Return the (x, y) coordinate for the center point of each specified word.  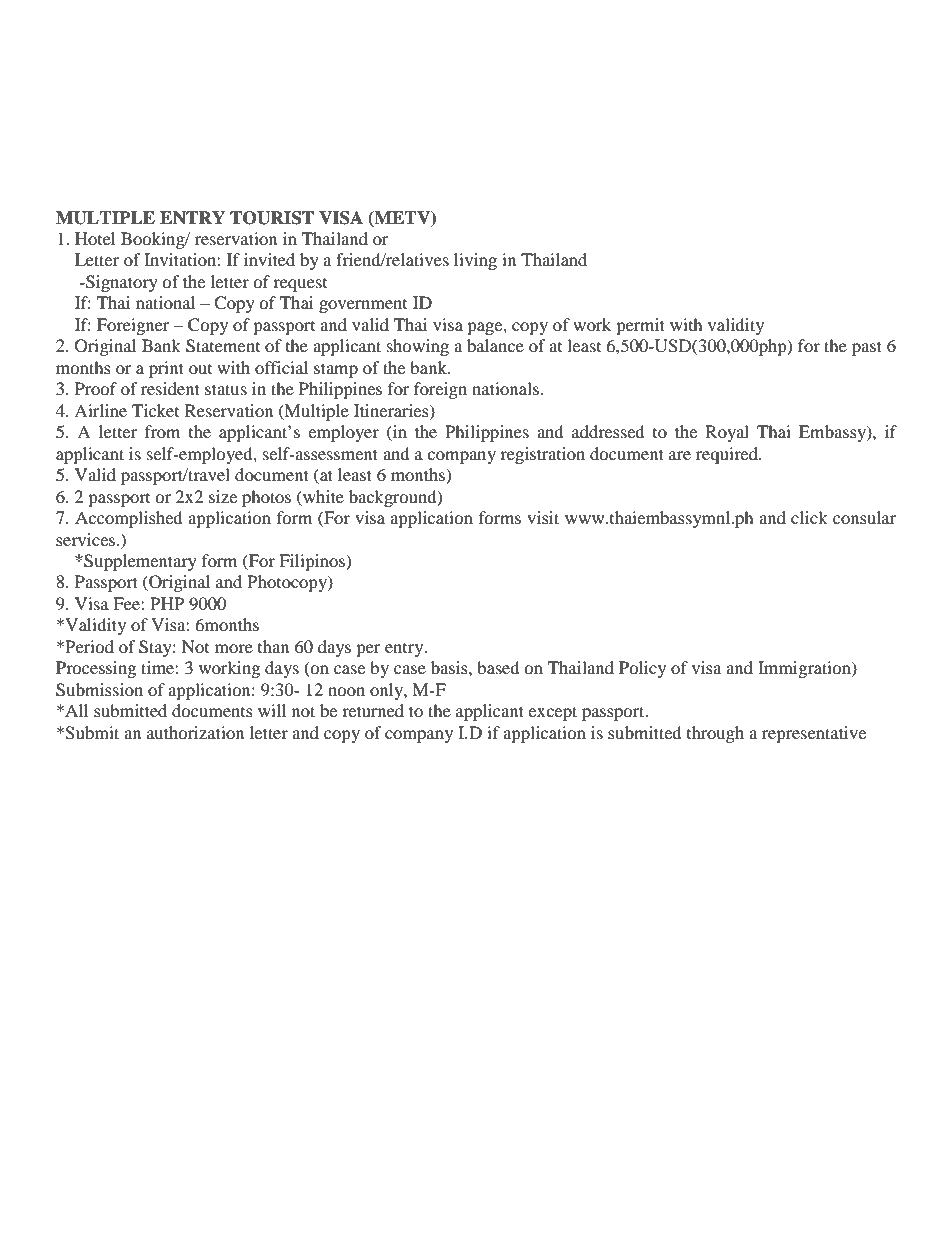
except (552, 713)
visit (543, 517)
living (475, 261)
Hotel (95, 238)
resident (170, 388)
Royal (727, 433)
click (809, 517)
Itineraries (392, 411)
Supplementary (139, 562)
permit (640, 326)
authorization (195, 732)
